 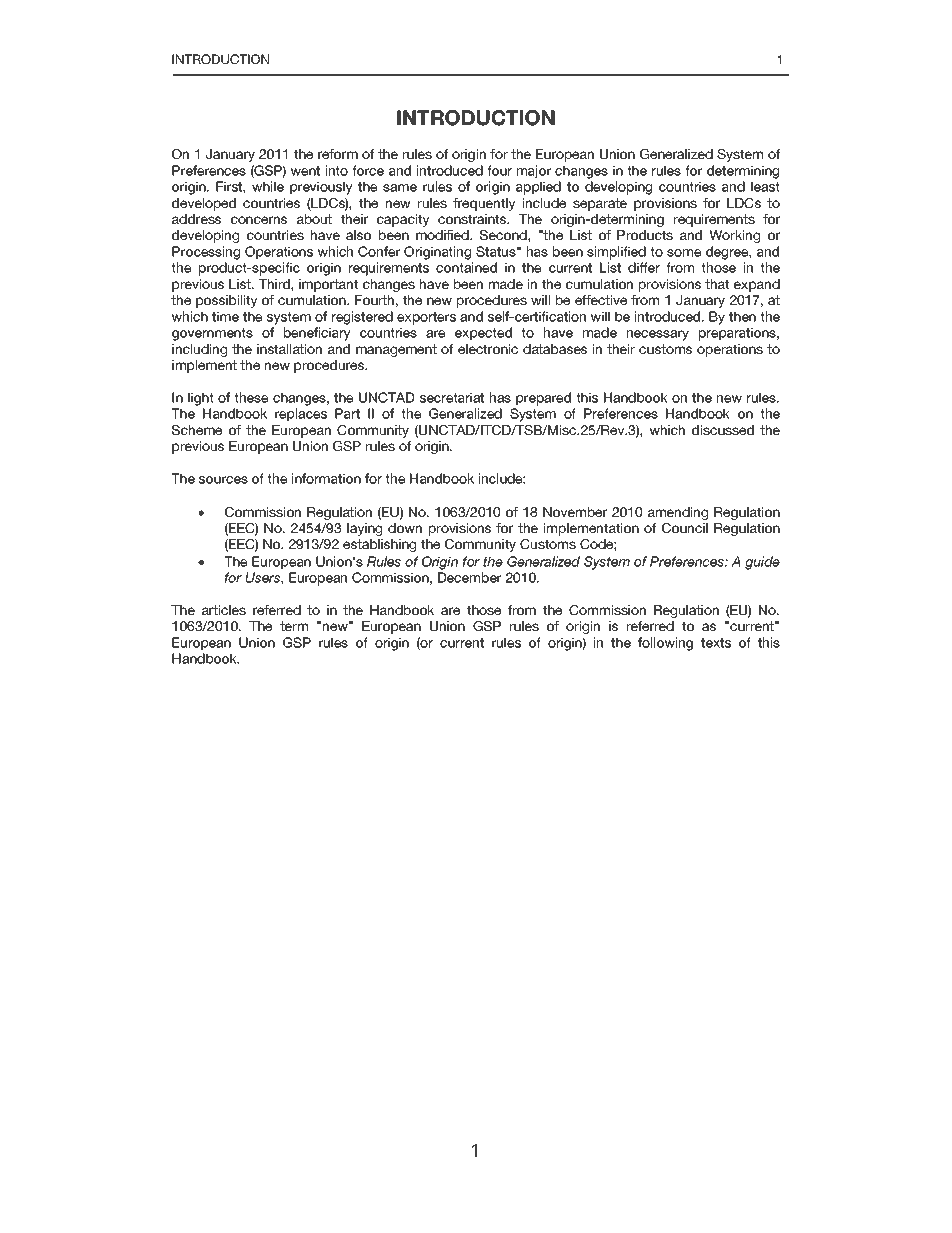 I want to click on down, so click(x=405, y=528).
